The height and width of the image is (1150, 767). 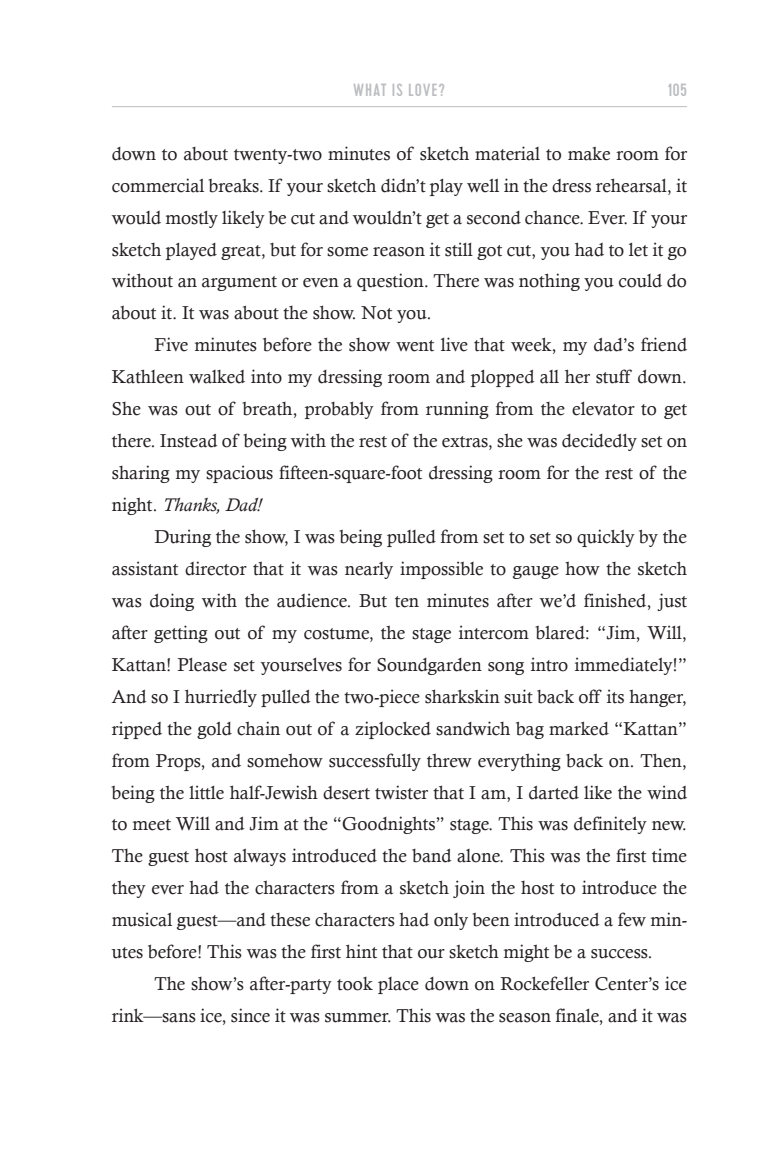 What do you see at coordinates (422, 90) in the image?
I see `Love` at bounding box center [422, 90].
